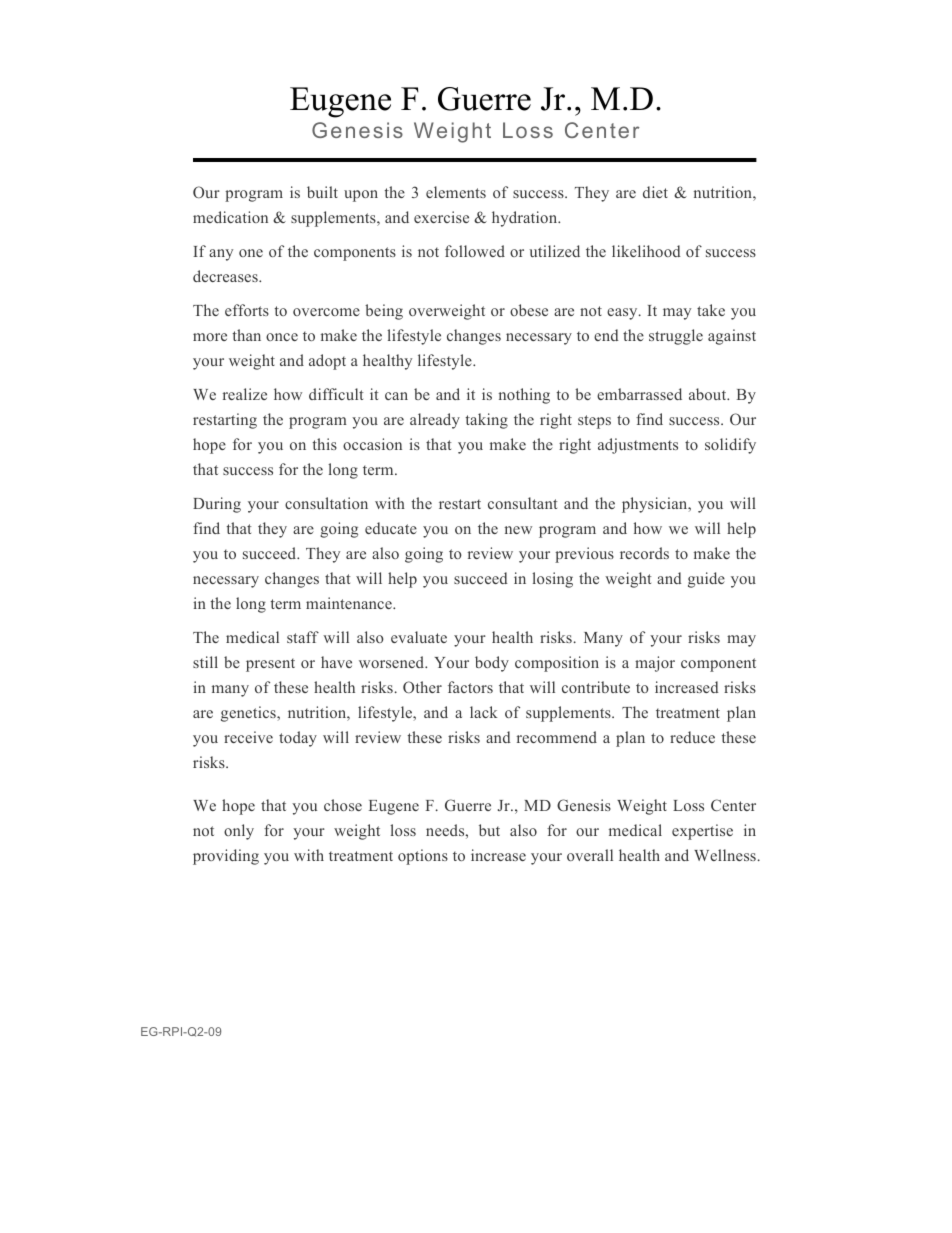 This screenshot has width=952, height=1233. I want to click on options, so click(423, 857).
